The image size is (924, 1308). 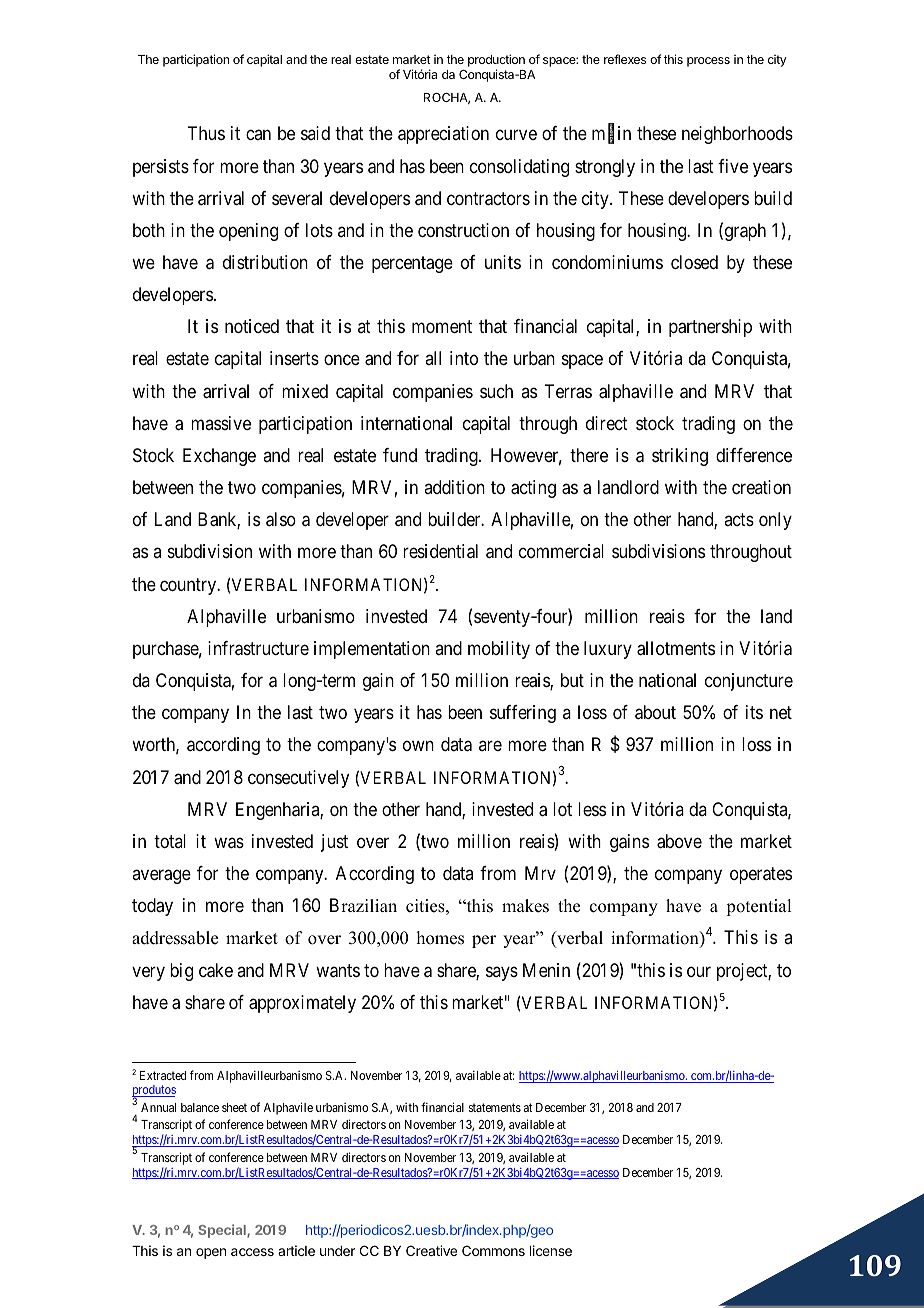 What do you see at coordinates (221, 423) in the document?
I see `massive` at bounding box center [221, 423].
